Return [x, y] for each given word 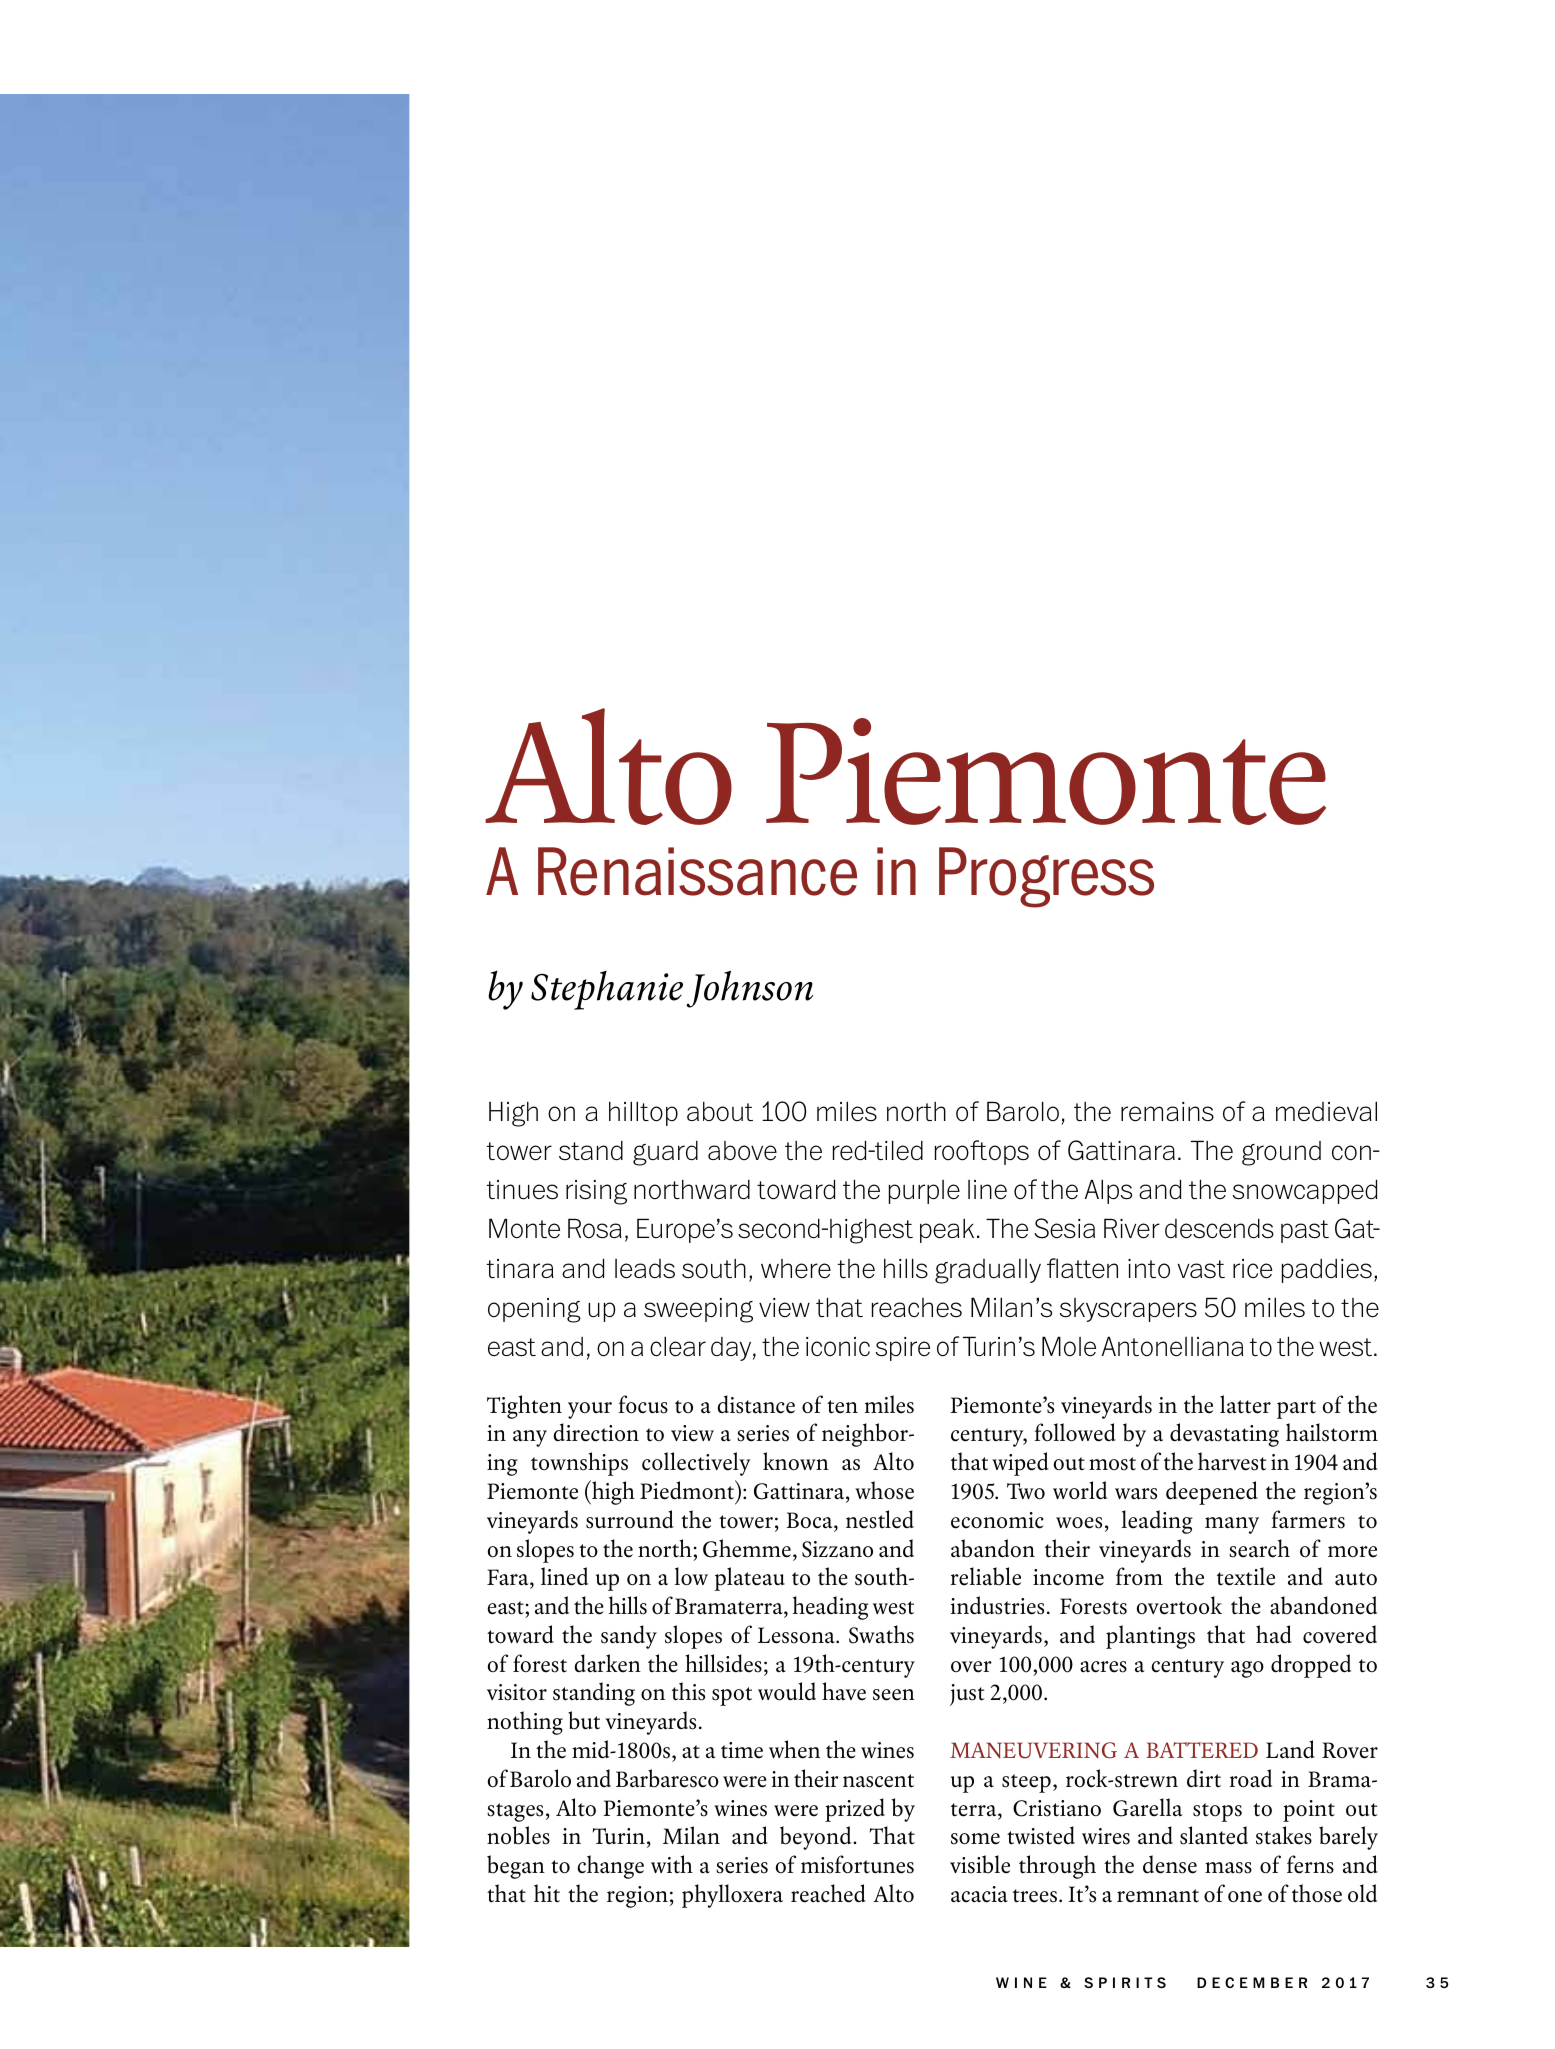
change [610, 1867]
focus [643, 1404]
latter [1245, 1404]
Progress [1046, 877]
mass [1228, 1868]
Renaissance [697, 871]
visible [980, 1864]
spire [902, 1349]
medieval [1326, 1111]
